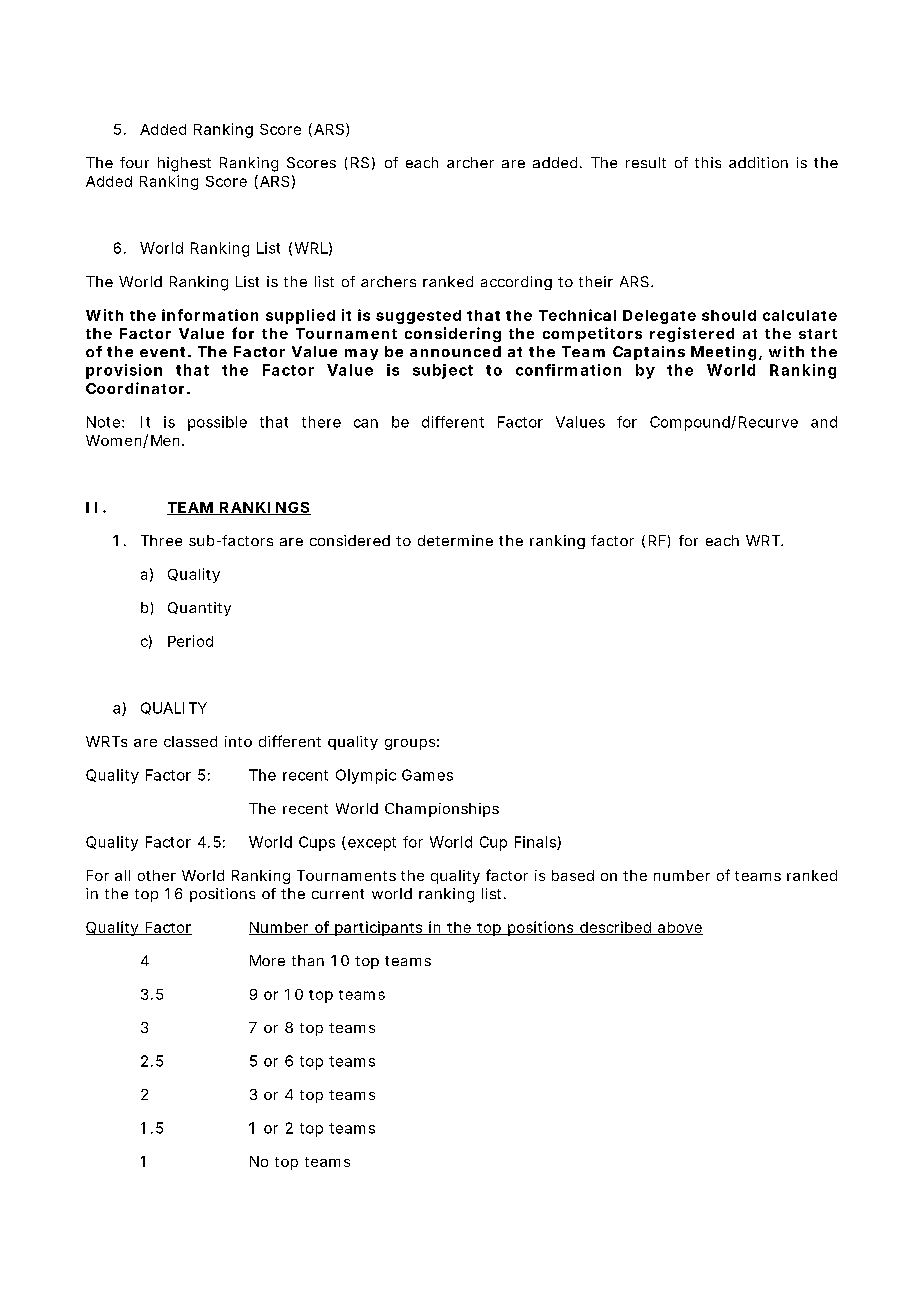 This document has width=924, height=1308. What do you see at coordinates (161, 540) in the document?
I see `Three` at bounding box center [161, 540].
